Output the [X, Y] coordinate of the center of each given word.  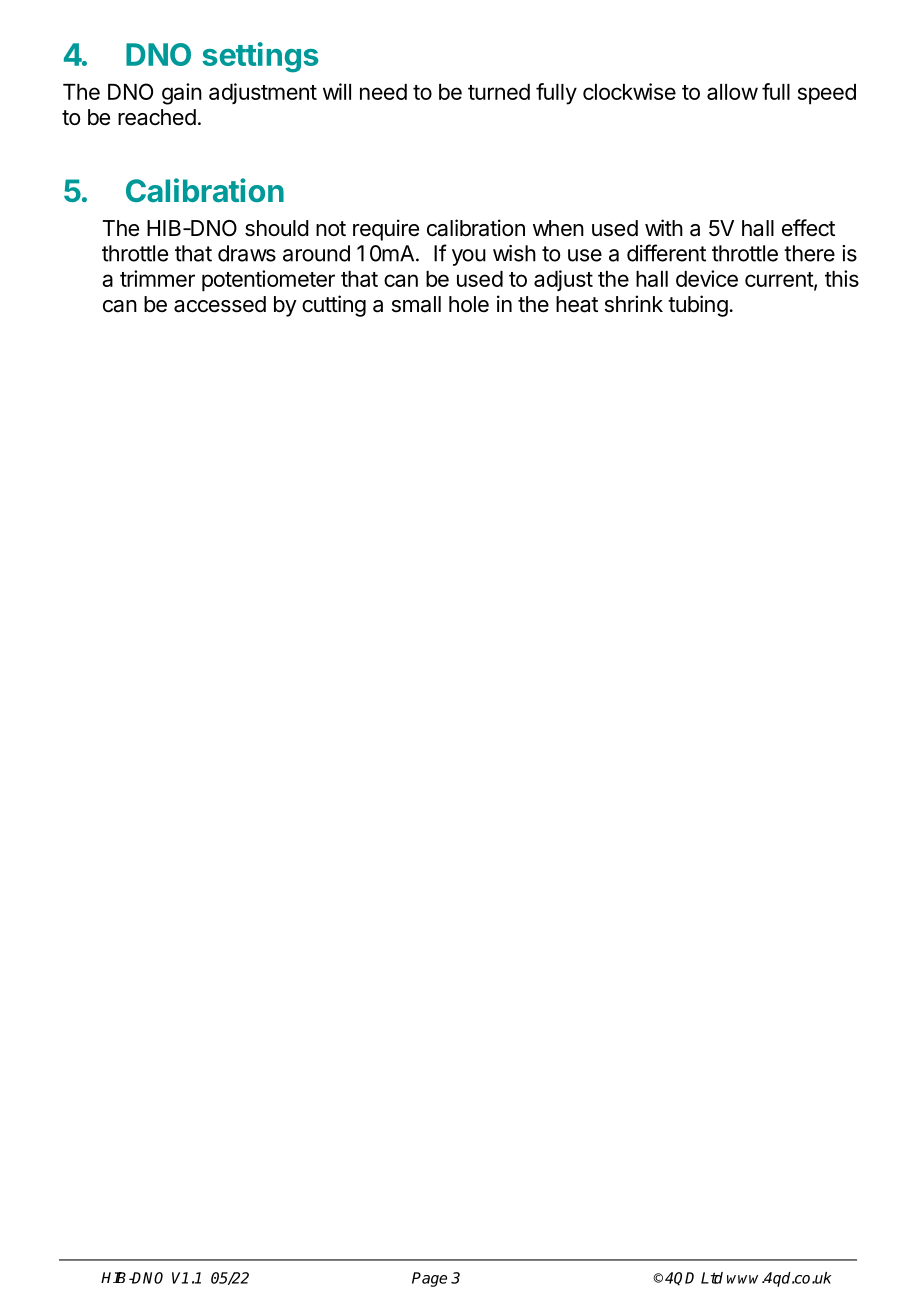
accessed [220, 304]
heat [577, 304]
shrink [634, 304]
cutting [334, 306]
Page [429, 1279]
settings [260, 57]
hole [469, 304]
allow [732, 92]
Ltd [712, 1278]
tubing [698, 306]
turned [499, 92]
